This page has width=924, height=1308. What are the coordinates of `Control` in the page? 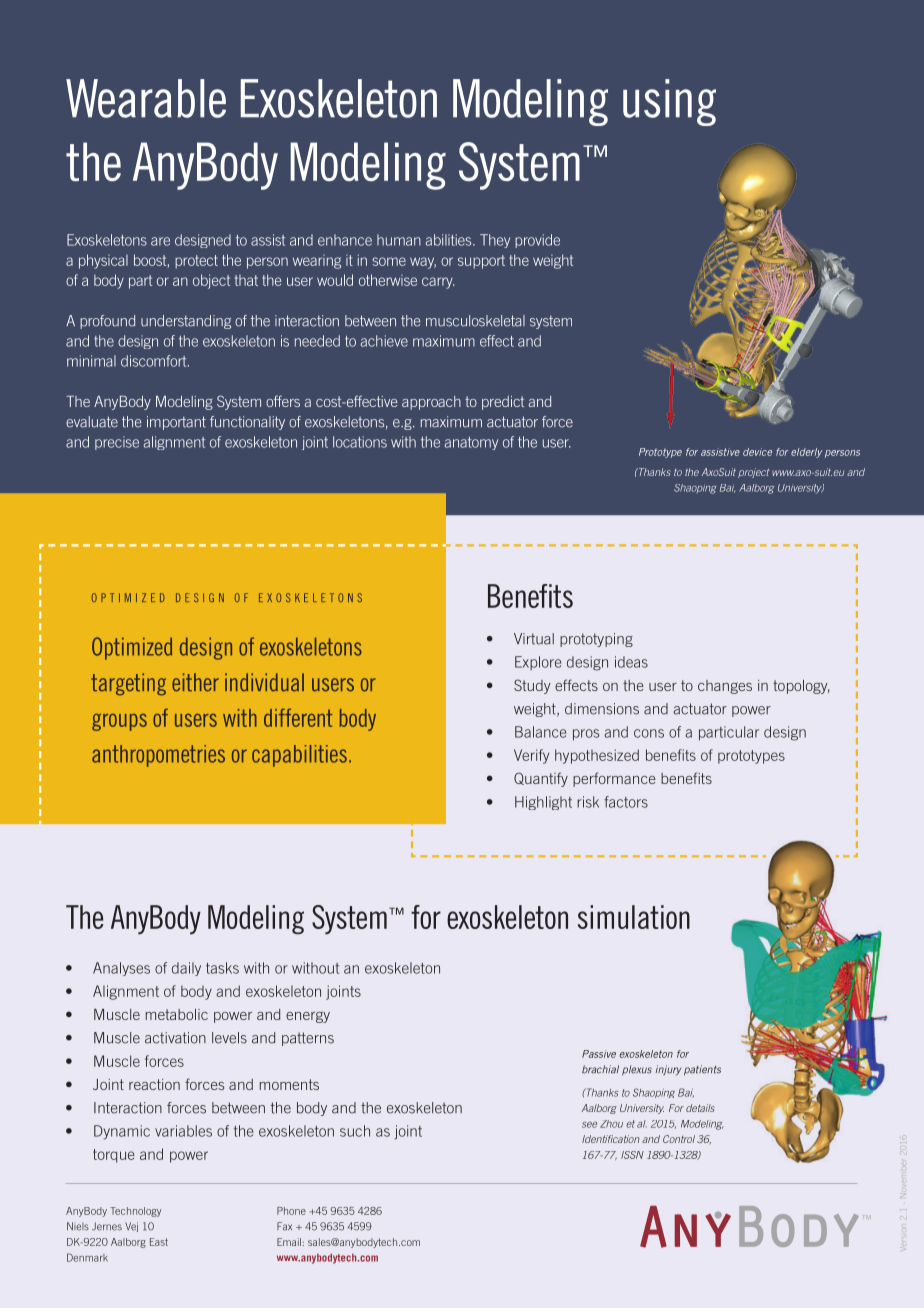 It's located at (679, 1139).
